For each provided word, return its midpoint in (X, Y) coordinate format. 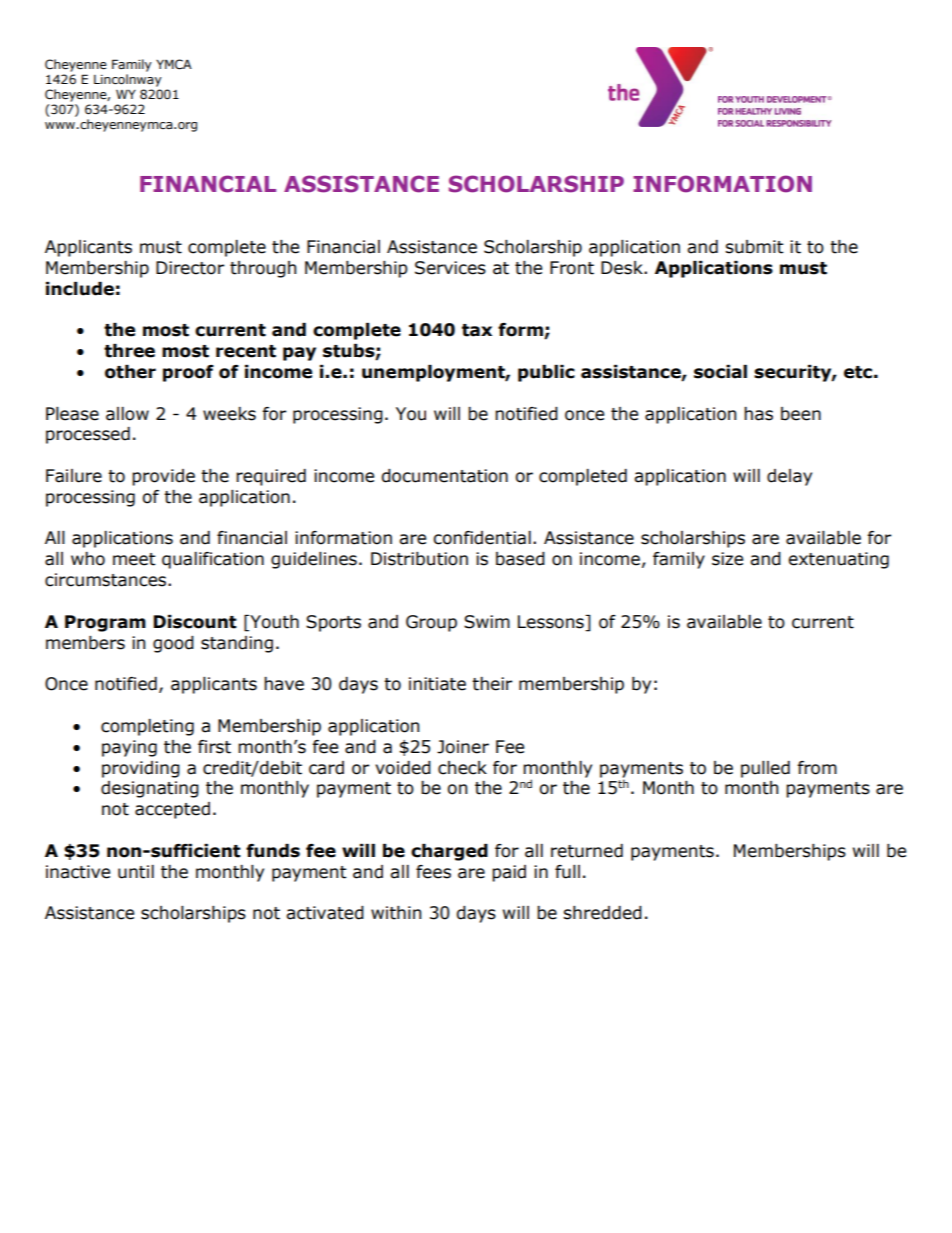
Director (190, 268)
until (136, 872)
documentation (444, 476)
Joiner (463, 747)
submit (754, 247)
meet (134, 559)
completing (147, 727)
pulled (765, 769)
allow (127, 414)
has (758, 414)
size (727, 559)
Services (450, 268)
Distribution (419, 559)
